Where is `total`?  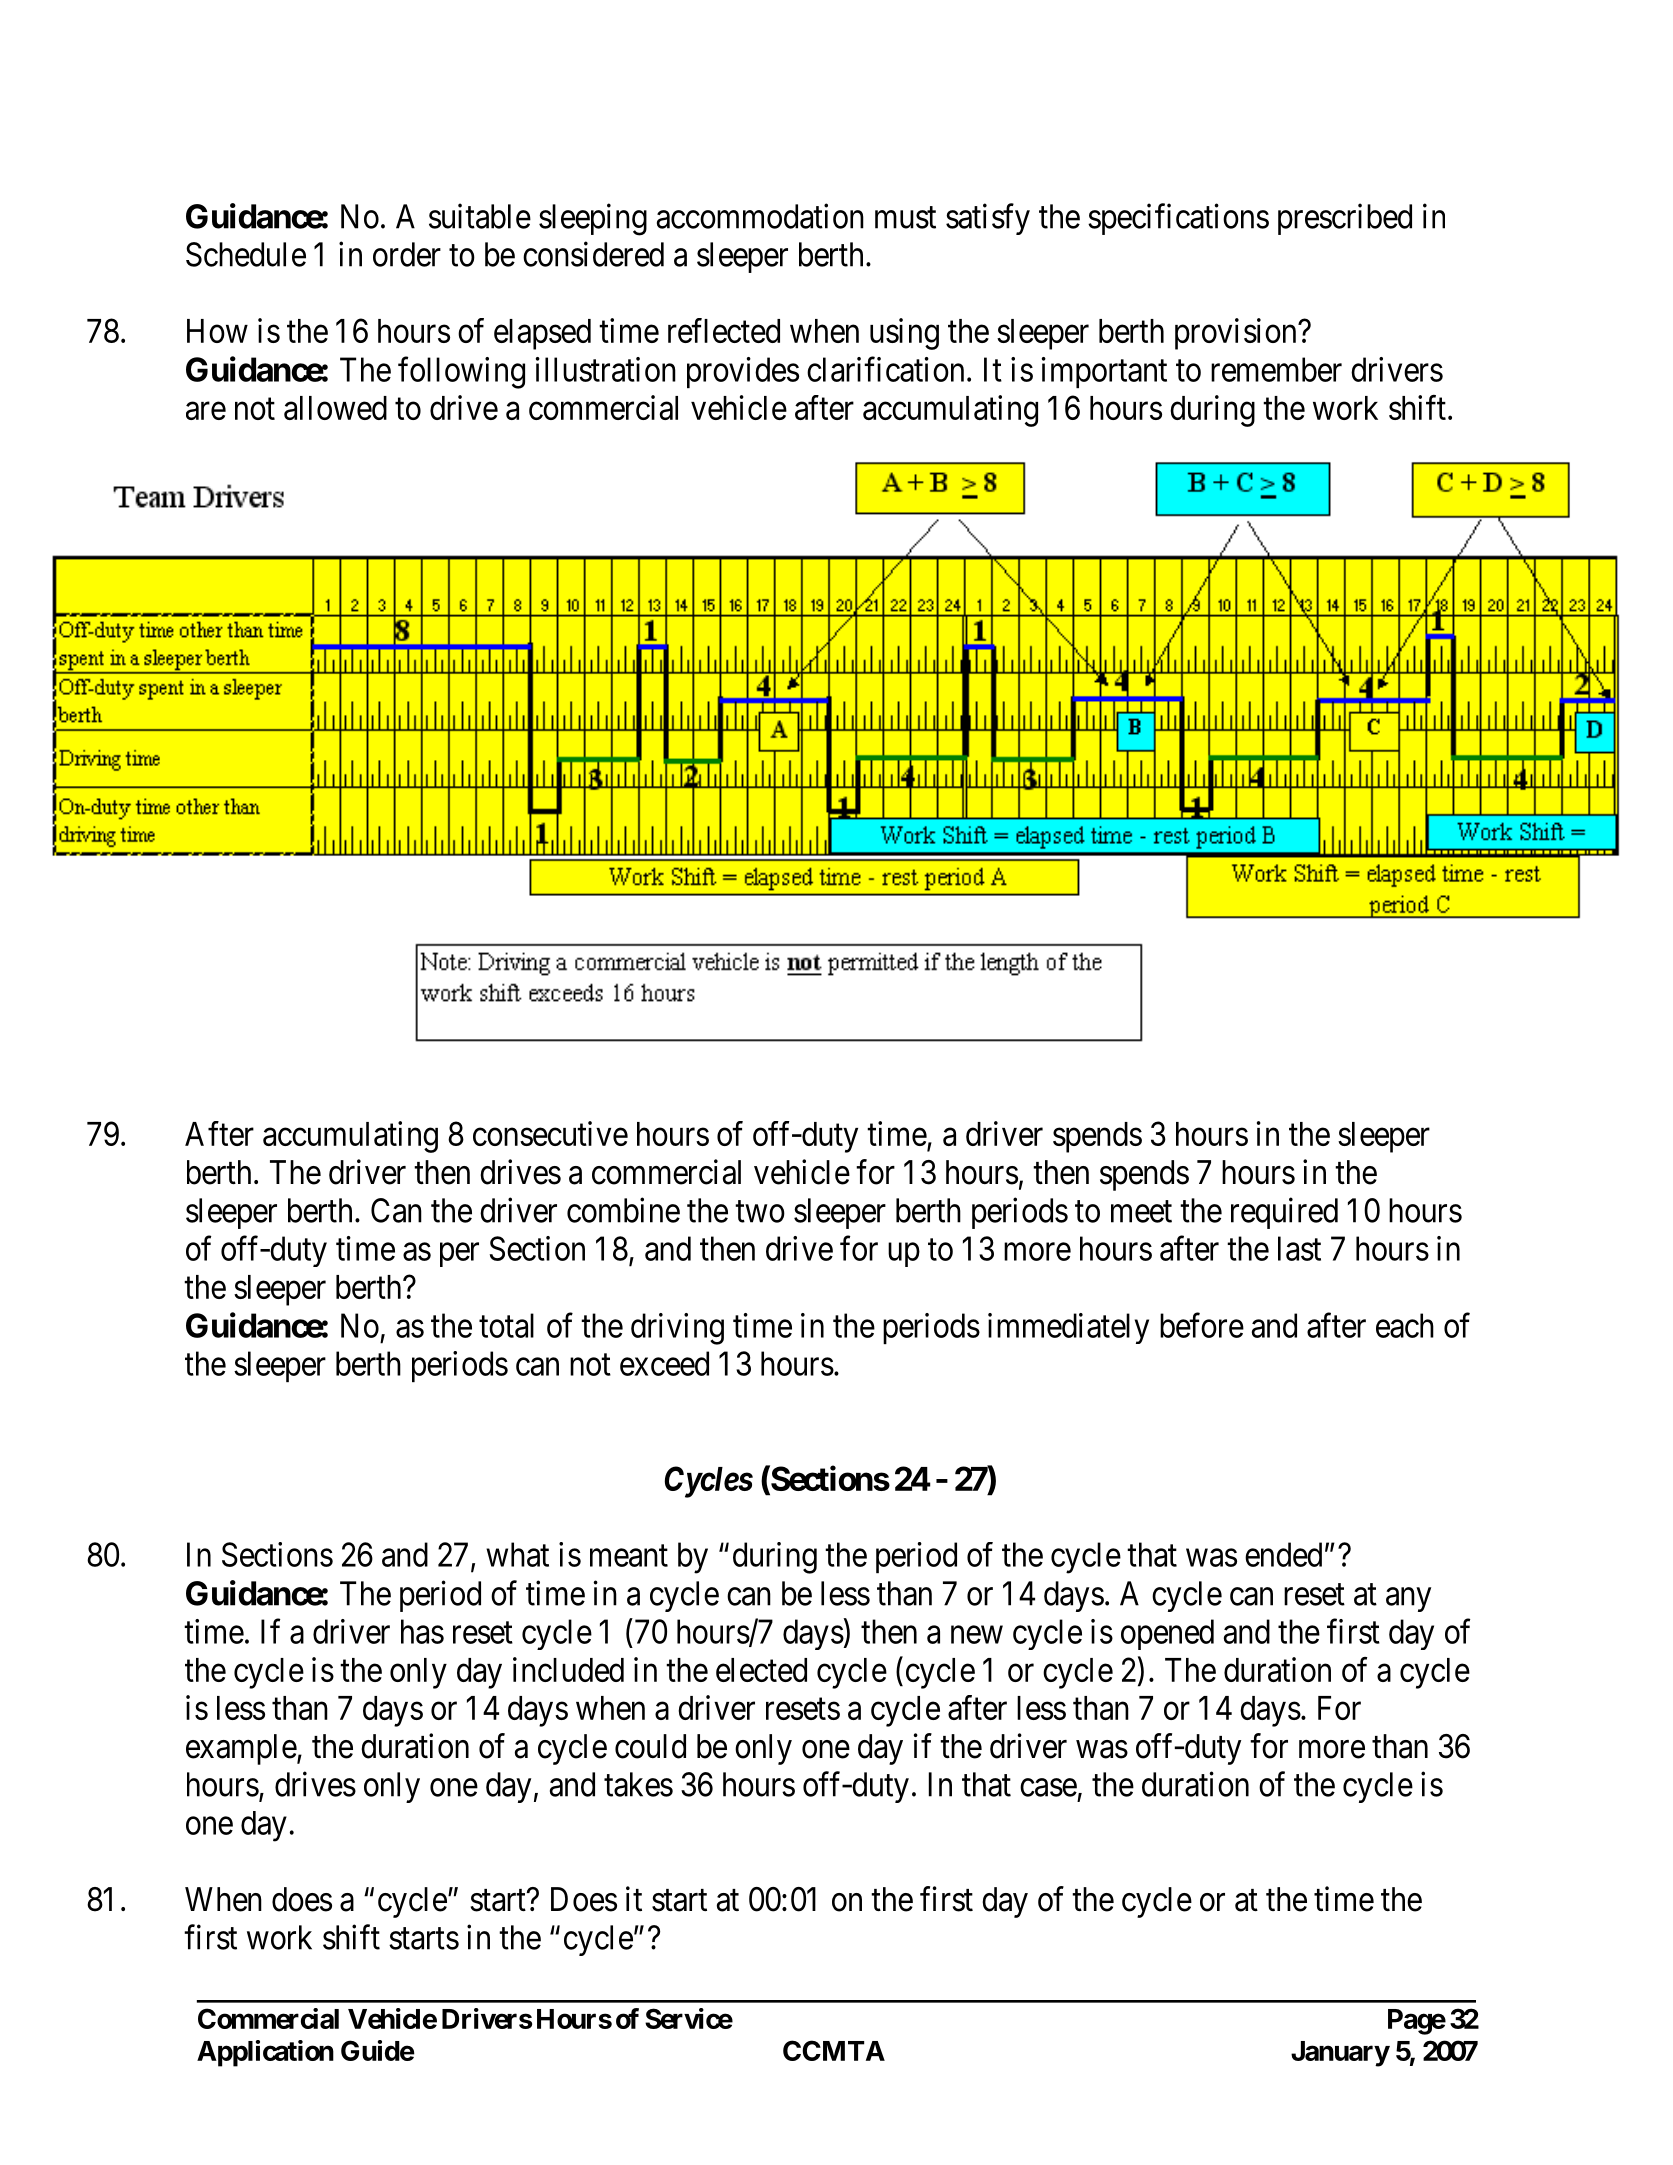
total is located at coordinates (506, 1325).
